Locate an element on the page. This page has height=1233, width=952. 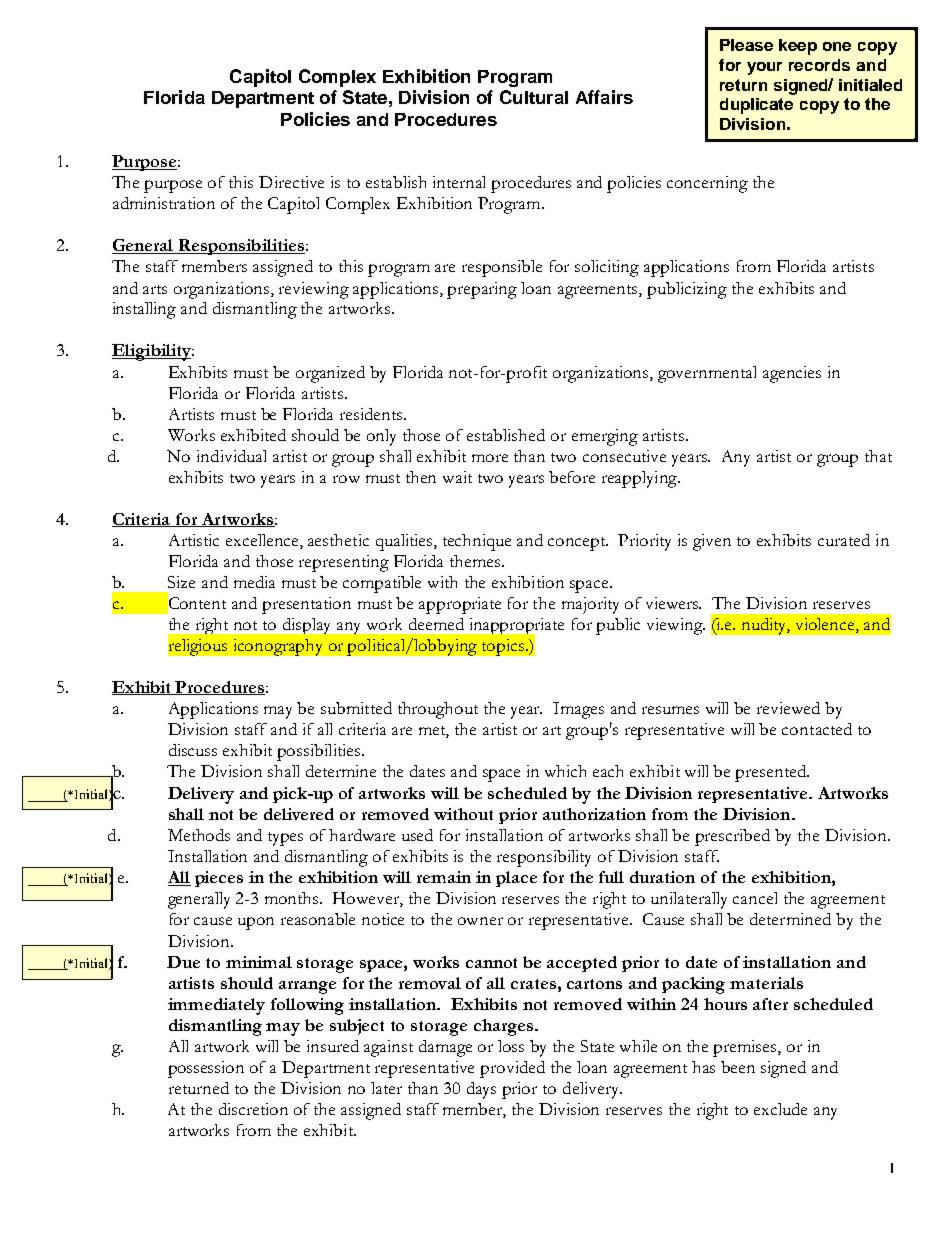
agencies is located at coordinates (792, 374).
